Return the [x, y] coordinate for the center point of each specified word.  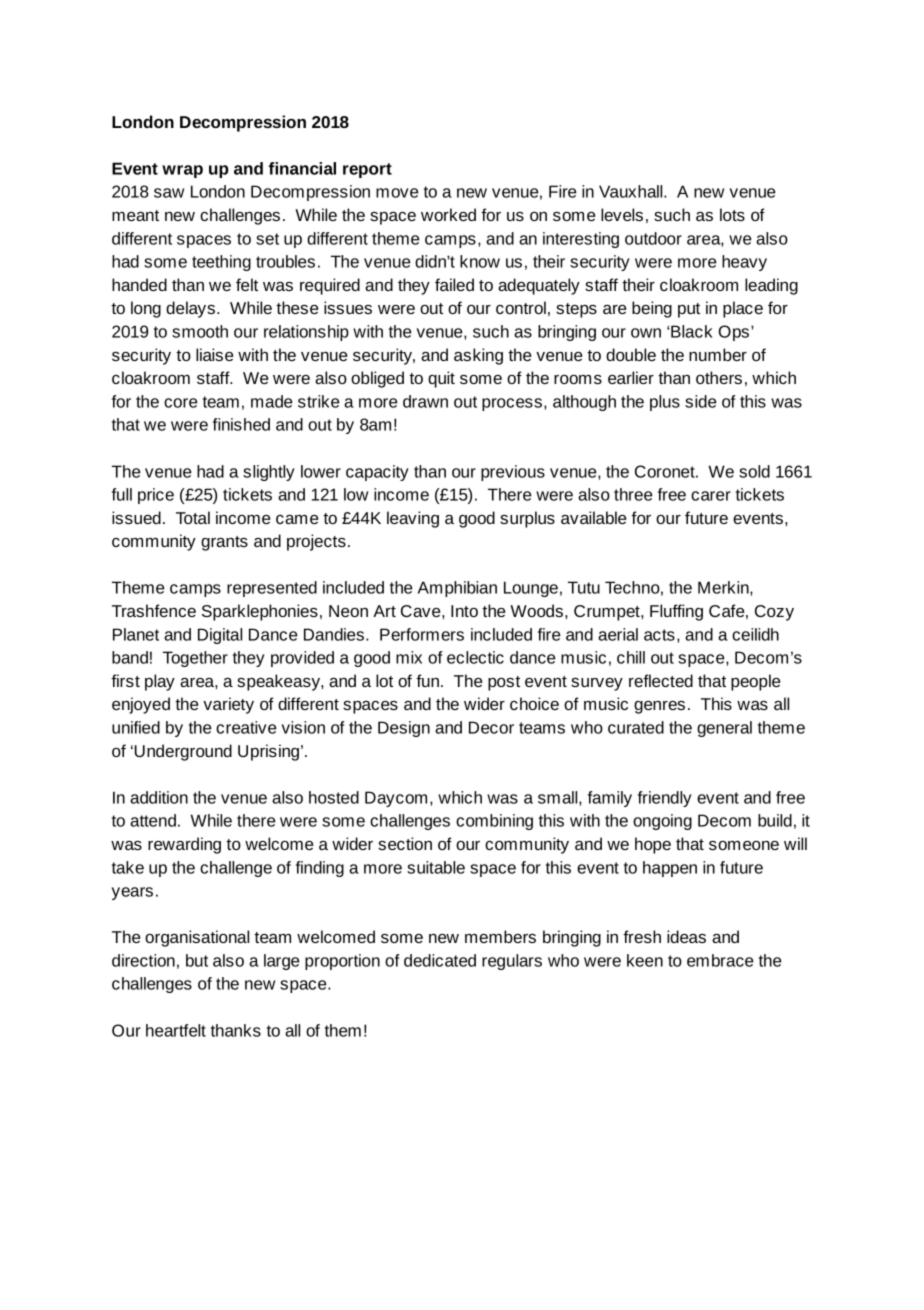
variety [228, 705]
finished [241, 424]
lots [732, 214]
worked [448, 214]
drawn [425, 401]
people [755, 682]
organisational [197, 938]
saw [169, 193]
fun [427, 680]
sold [754, 471]
